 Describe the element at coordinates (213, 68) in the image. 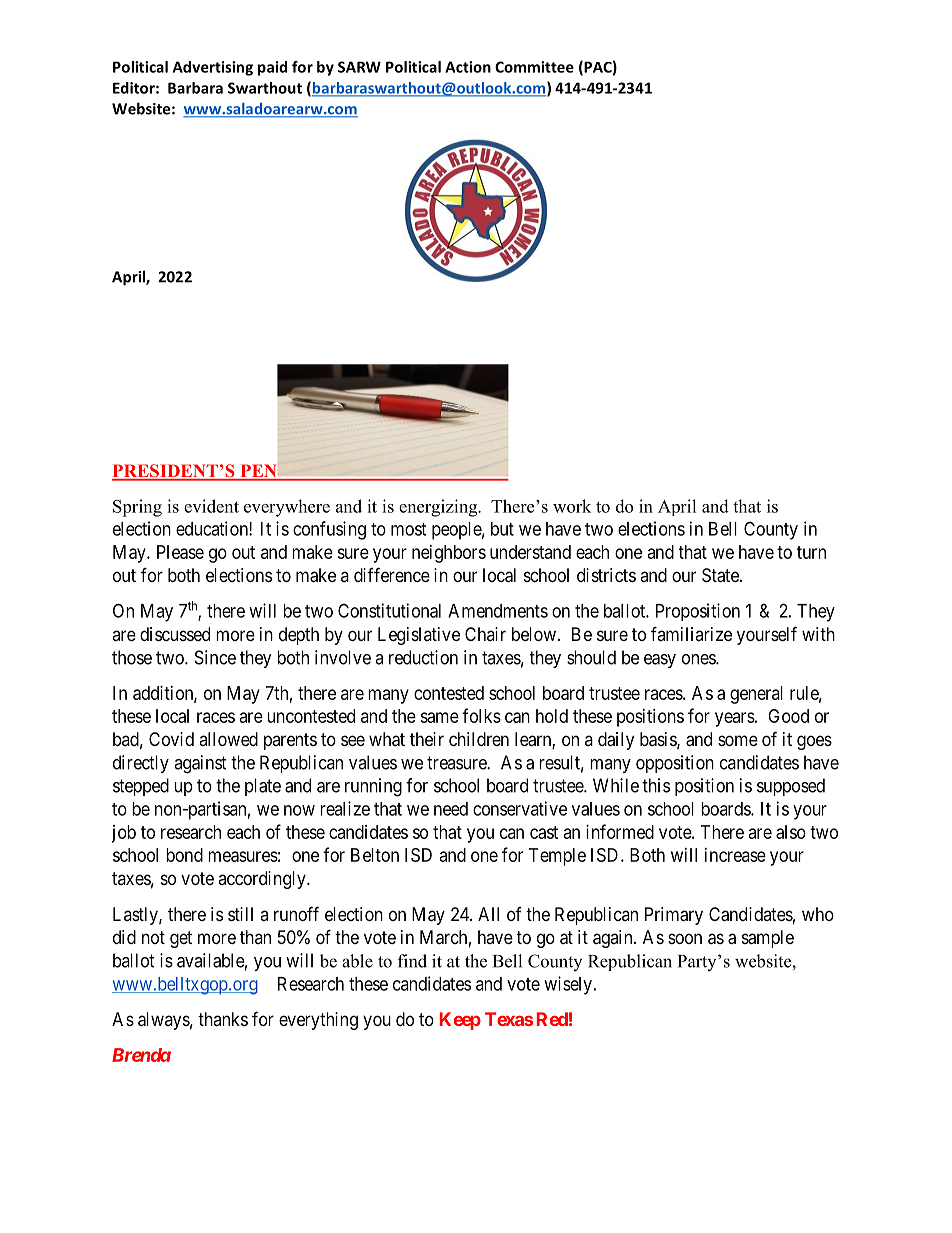

I see `Advertising` at that location.
